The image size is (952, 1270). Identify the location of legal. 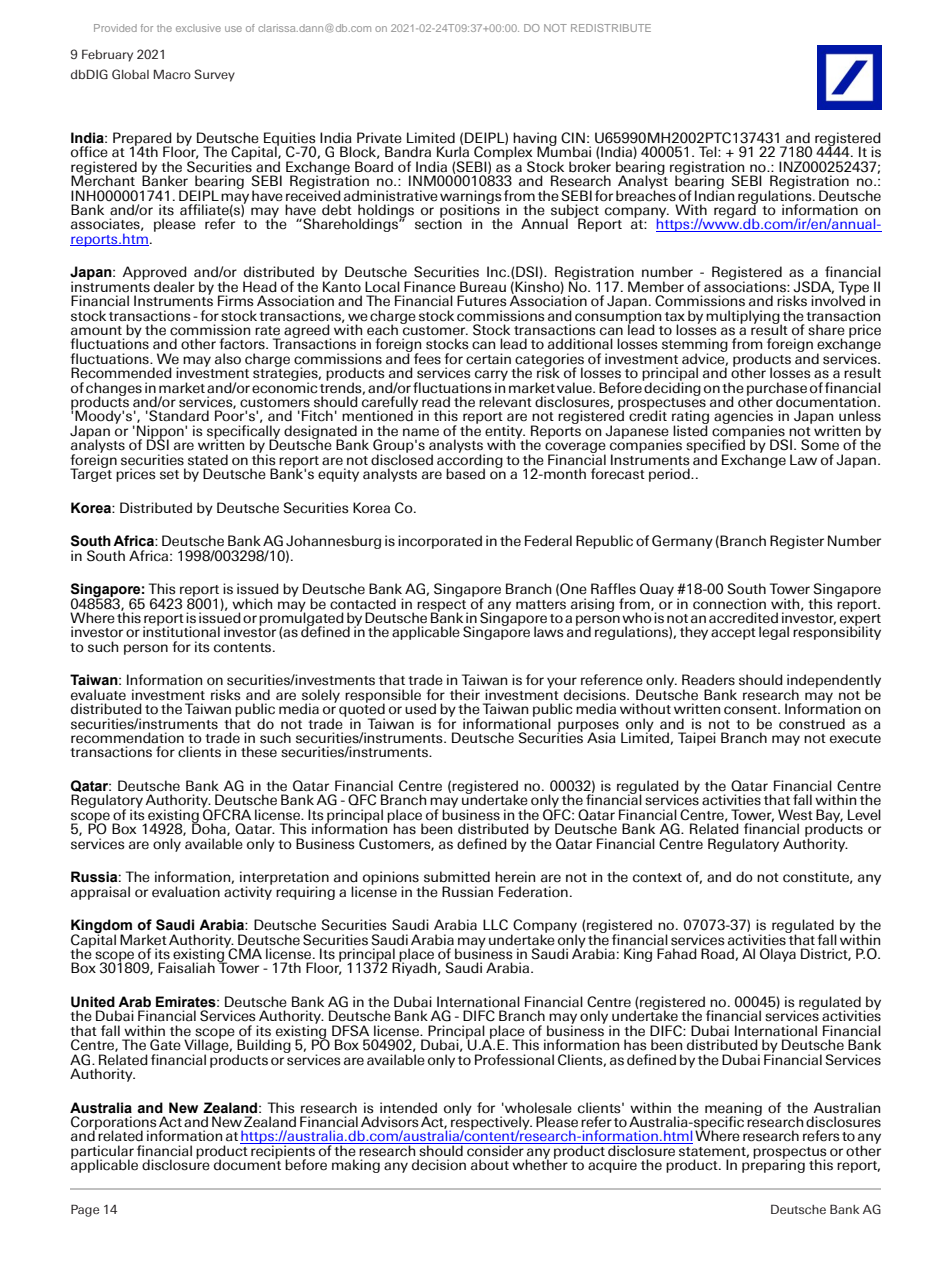
(774, 633).
